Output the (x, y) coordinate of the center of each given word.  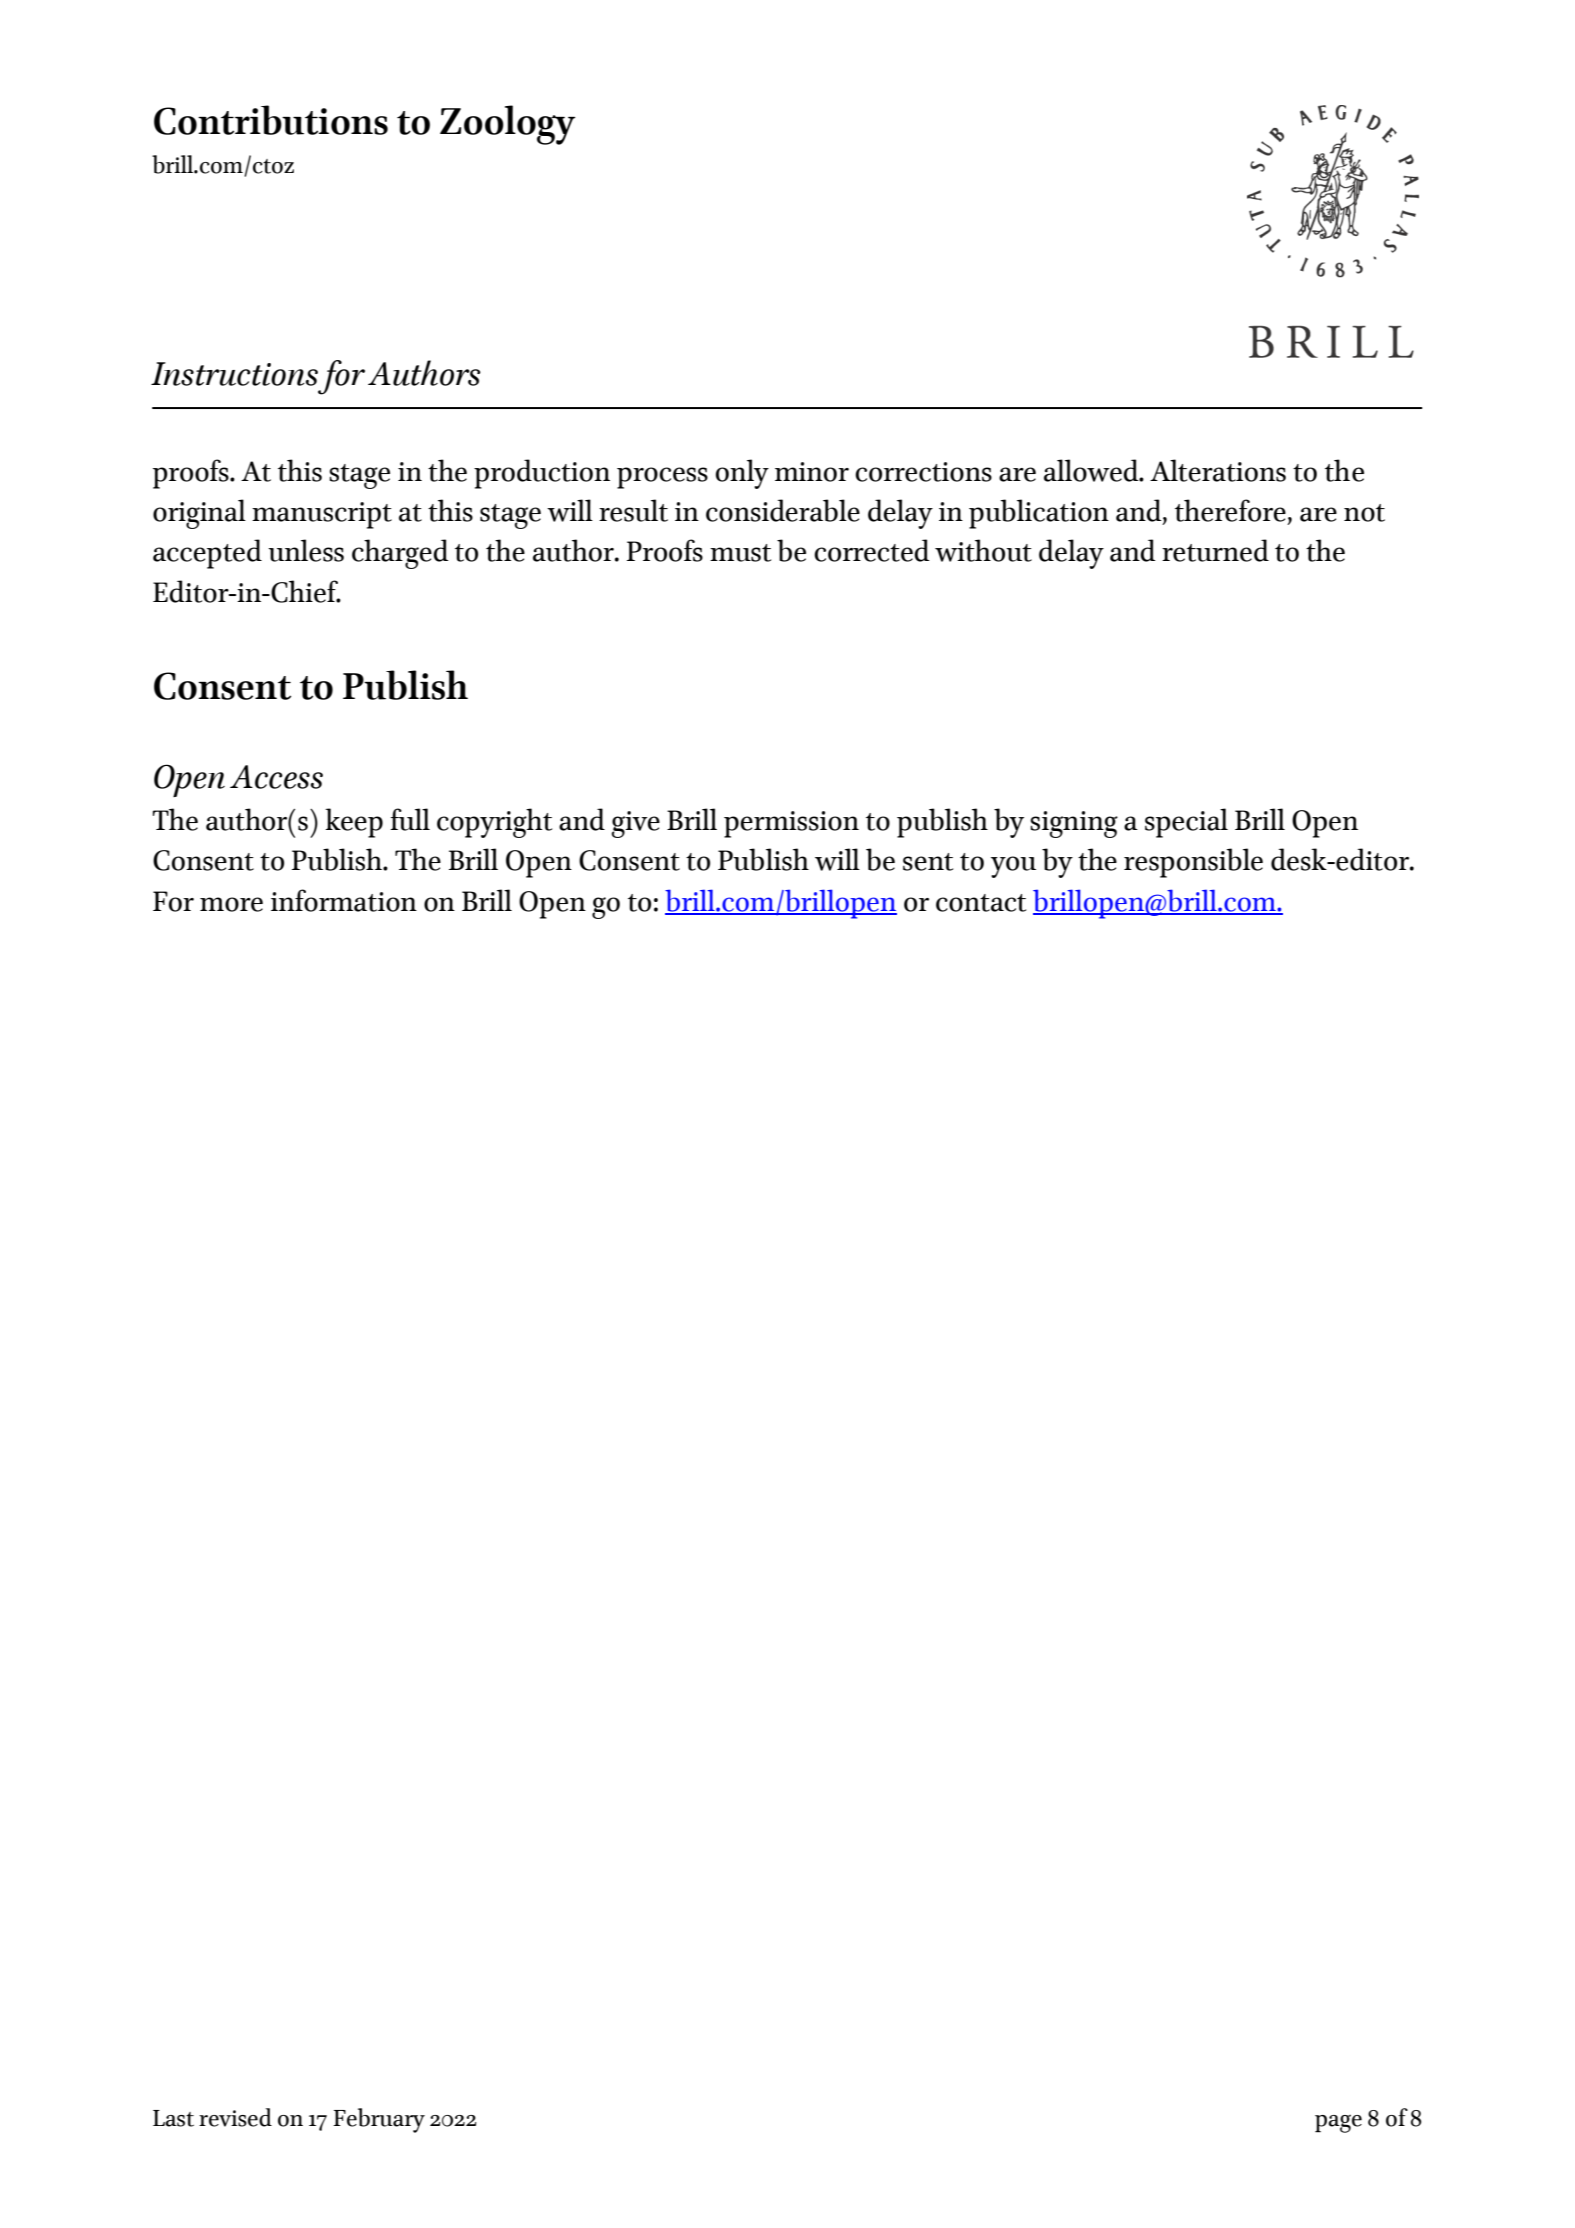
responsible (1193, 863)
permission (791, 824)
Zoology (508, 125)
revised (235, 2117)
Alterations (1218, 470)
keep (354, 823)
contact (981, 903)
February (379, 2120)
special (1186, 823)
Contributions (271, 120)
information (344, 900)
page (1338, 2123)
